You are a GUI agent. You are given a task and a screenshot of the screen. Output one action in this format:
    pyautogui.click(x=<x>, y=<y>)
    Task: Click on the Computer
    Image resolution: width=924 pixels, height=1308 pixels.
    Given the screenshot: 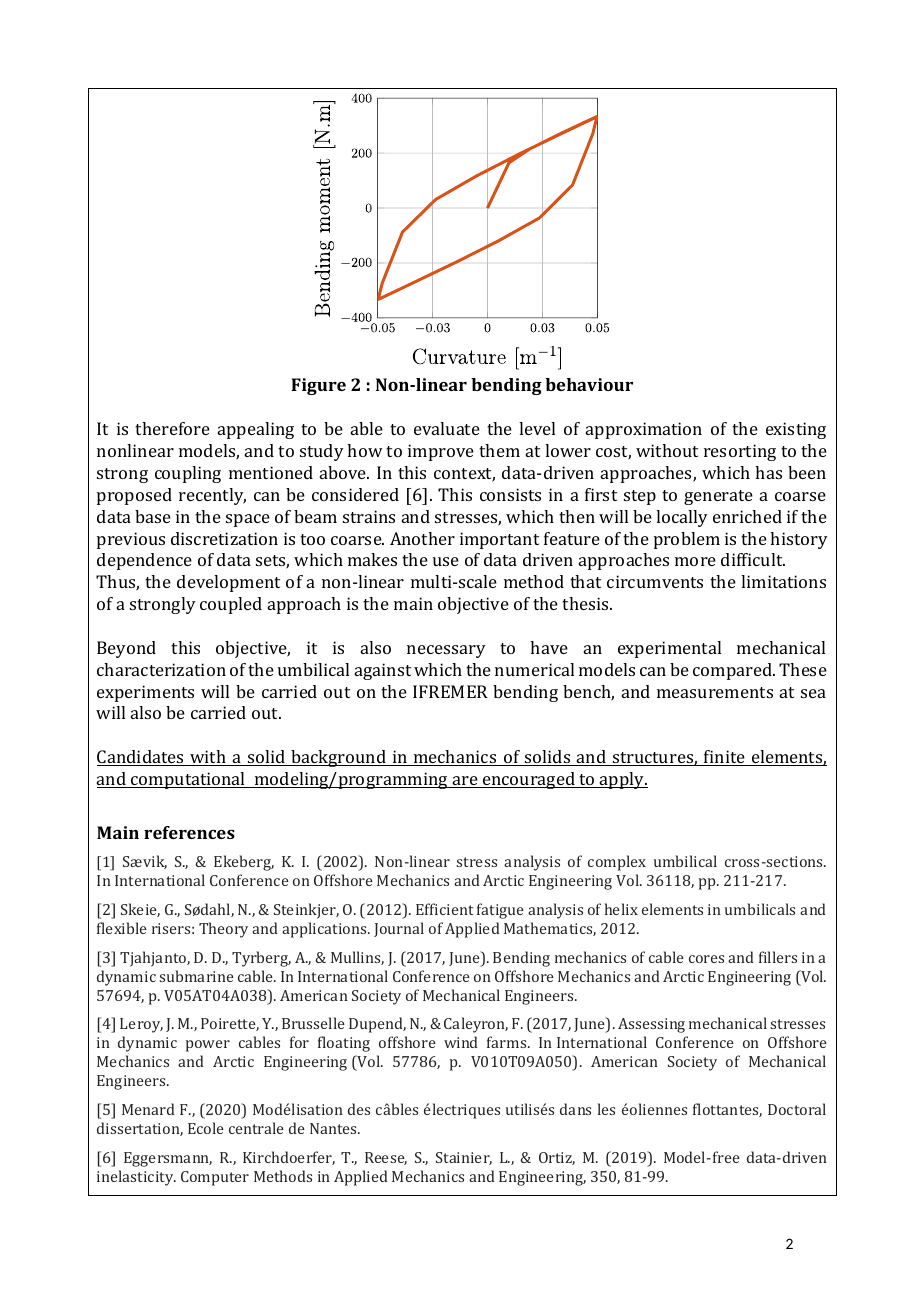 What is the action you would take?
    pyautogui.click(x=215, y=1178)
